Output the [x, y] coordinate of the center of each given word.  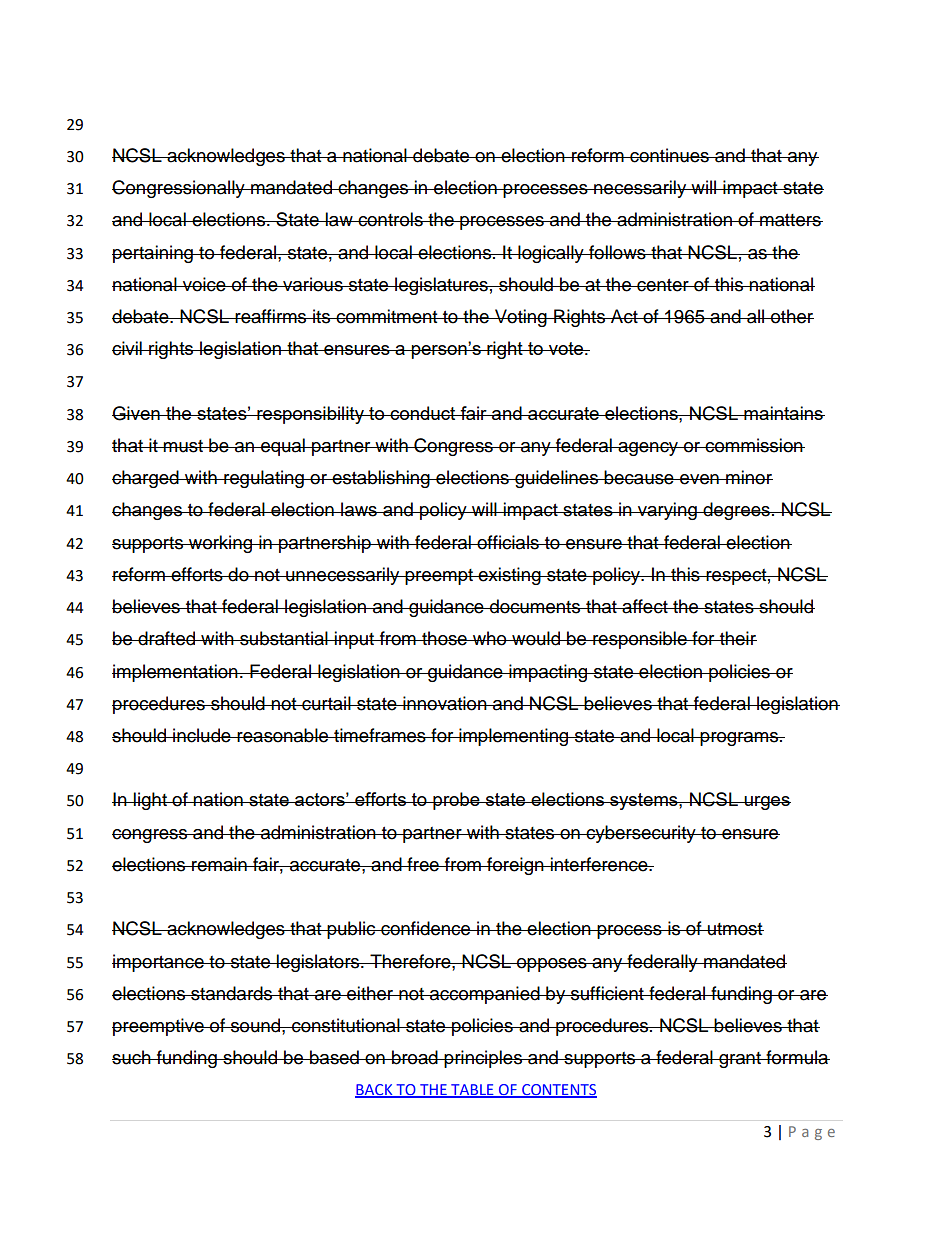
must [183, 446]
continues [669, 155]
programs [740, 739]
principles [484, 1059]
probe [456, 801]
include [202, 735]
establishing [381, 479]
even [699, 479]
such [132, 1057]
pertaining [153, 254]
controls [390, 219]
